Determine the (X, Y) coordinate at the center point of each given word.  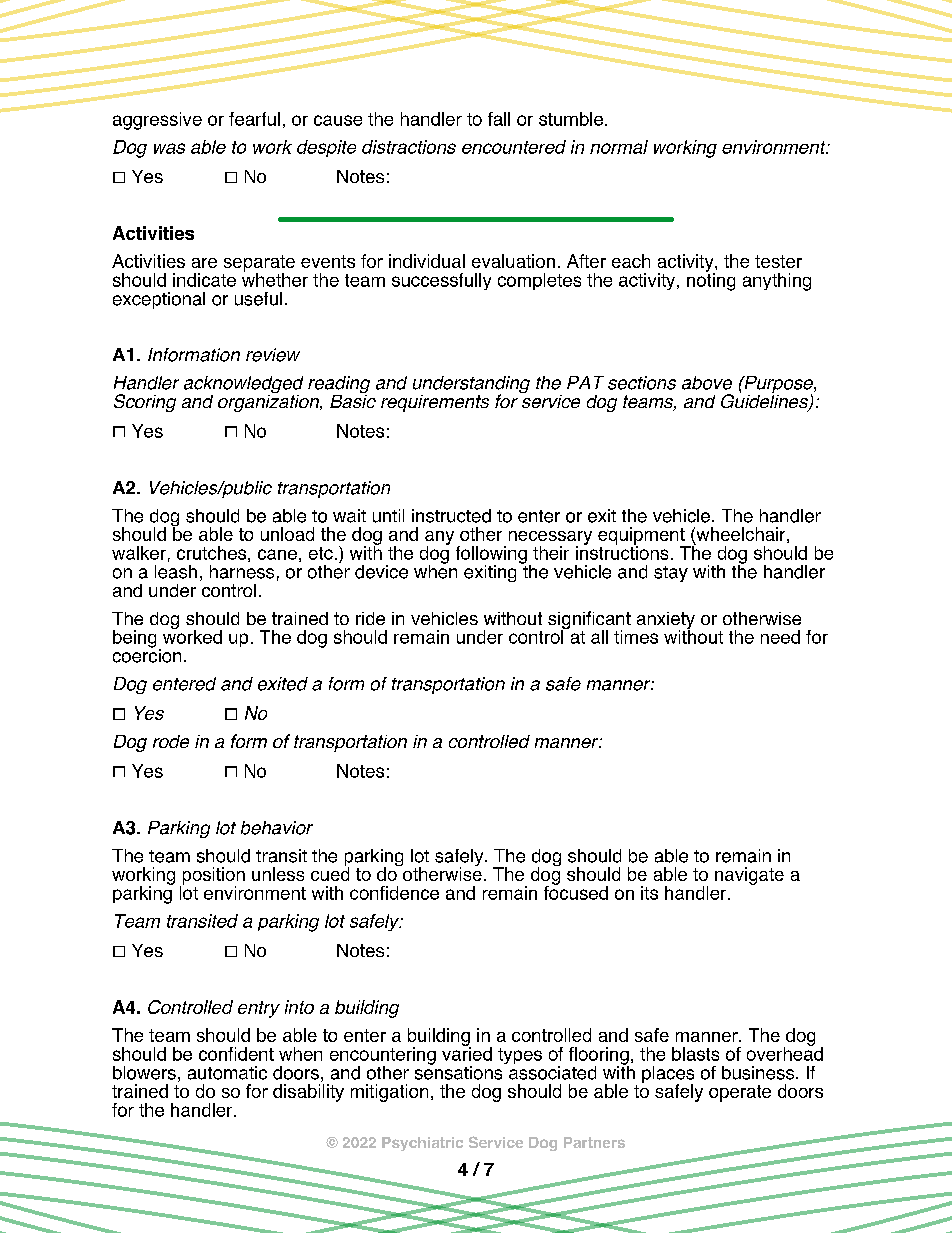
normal (619, 147)
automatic (227, 1073)
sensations (460, 1071)
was (169, 148)
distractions (409, 147)
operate (740, 1093)
